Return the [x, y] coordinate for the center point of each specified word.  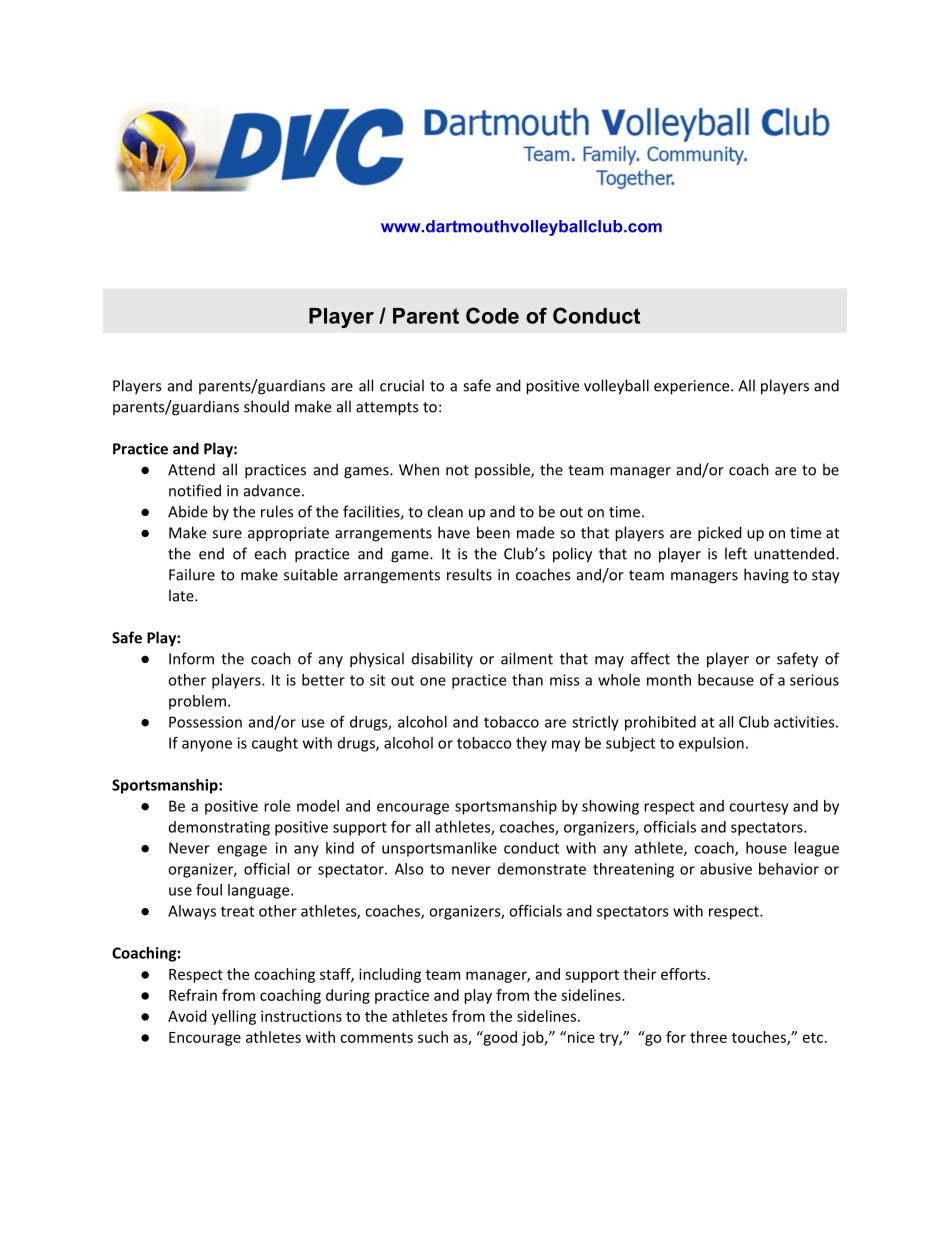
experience [693, 387]
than [527, 680]
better [323, 680]
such [433, 1037]
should [266, 406]
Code [492, 315]
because [726, 680]
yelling [234, 1017]
